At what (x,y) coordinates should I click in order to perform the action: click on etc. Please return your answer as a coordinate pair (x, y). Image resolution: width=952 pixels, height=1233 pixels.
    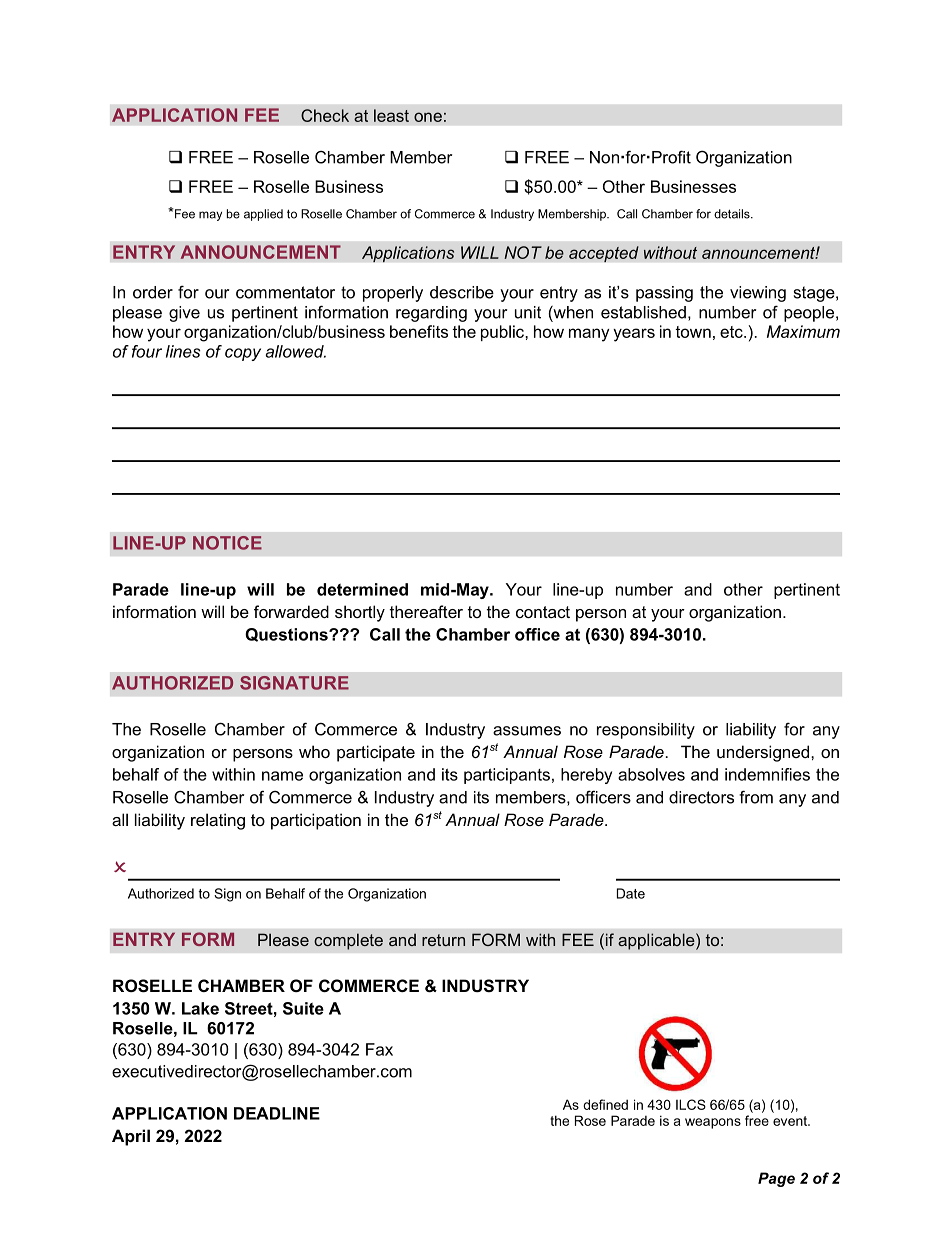
    Looking at the image, I should click on (732, 332).
